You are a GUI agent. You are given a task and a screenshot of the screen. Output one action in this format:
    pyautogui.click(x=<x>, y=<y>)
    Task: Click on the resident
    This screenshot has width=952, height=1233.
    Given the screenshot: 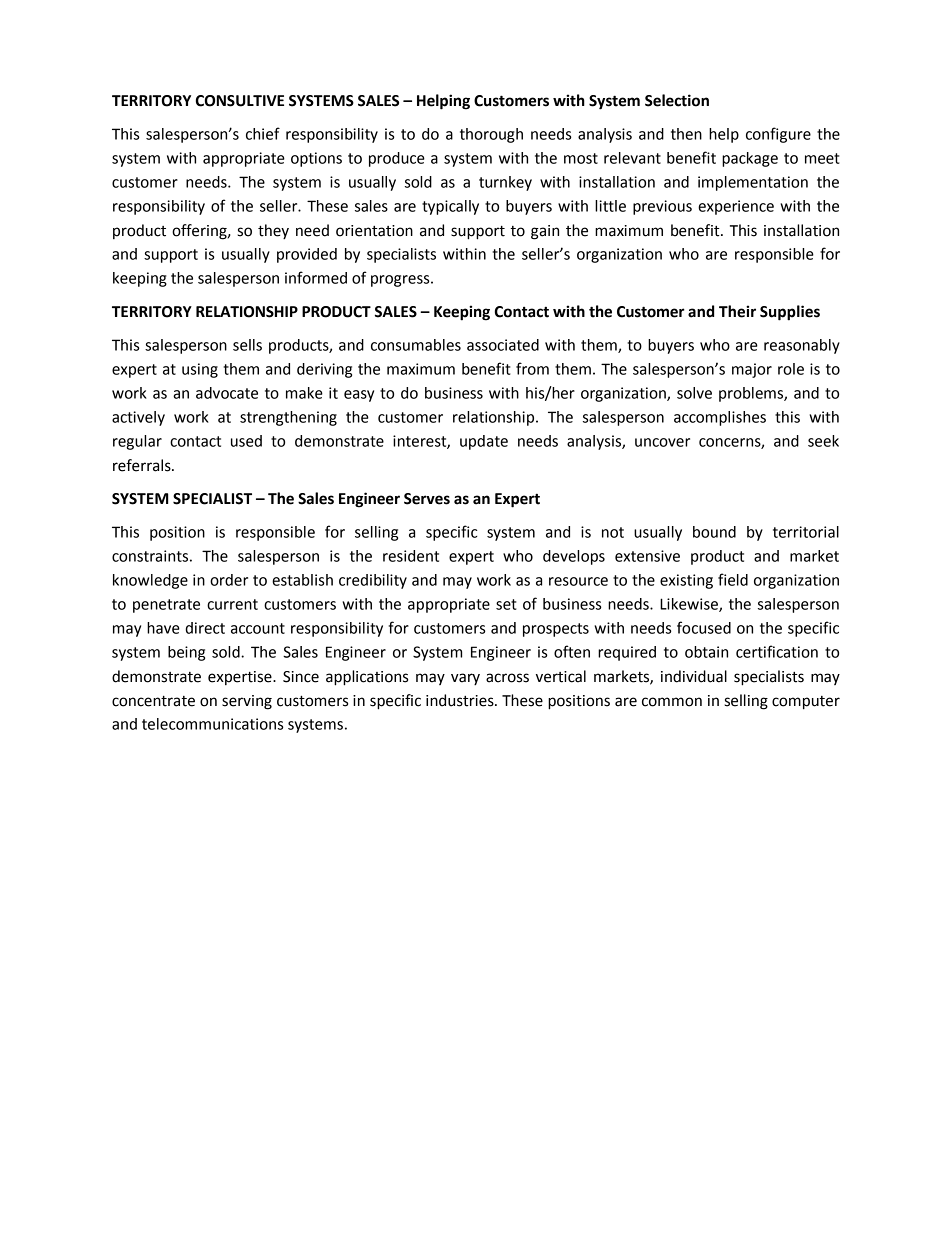 What is the action you would take?
    pyautogui.click(x=411, y=556)
